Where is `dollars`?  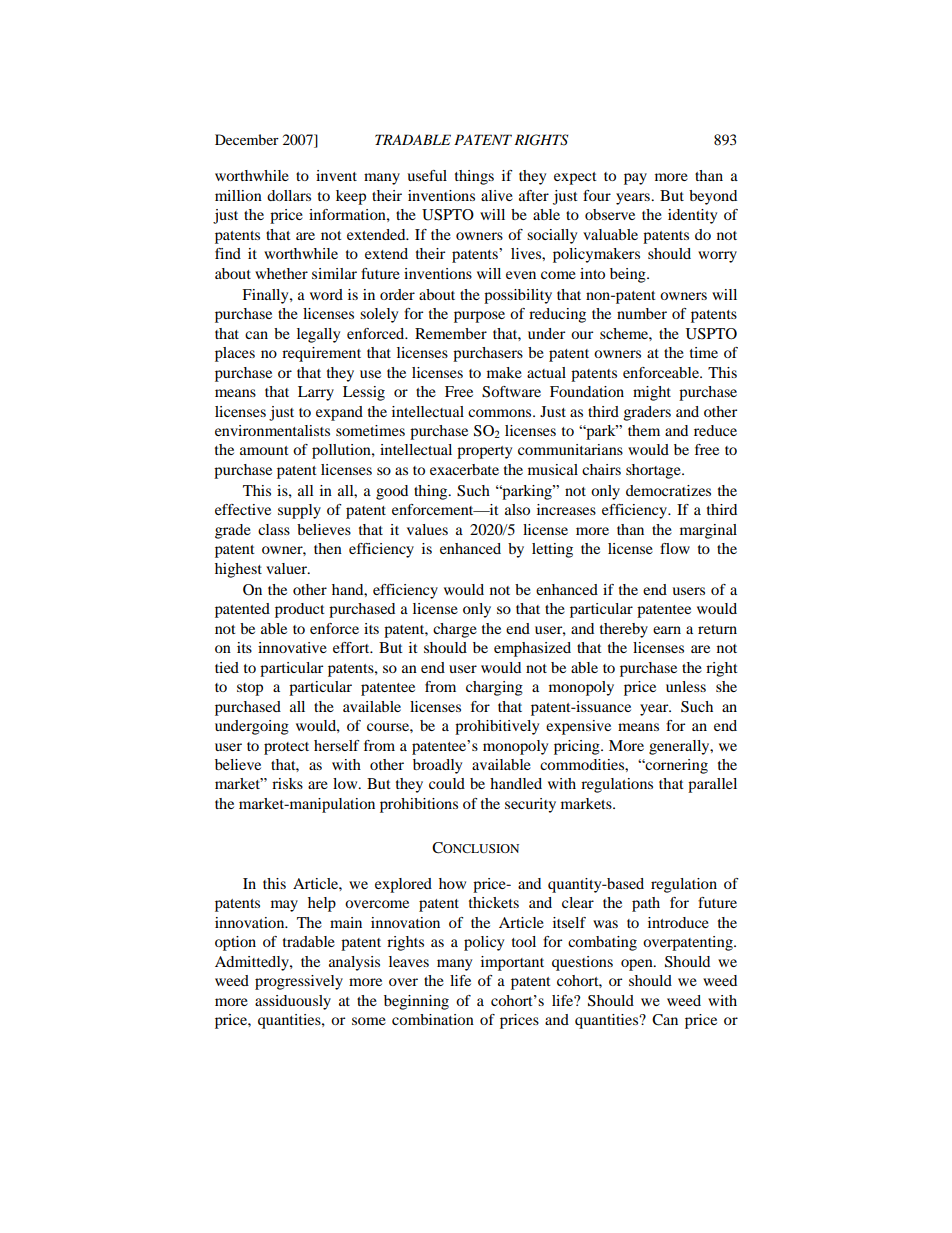
dollars is located at coordinates (289, 195).
